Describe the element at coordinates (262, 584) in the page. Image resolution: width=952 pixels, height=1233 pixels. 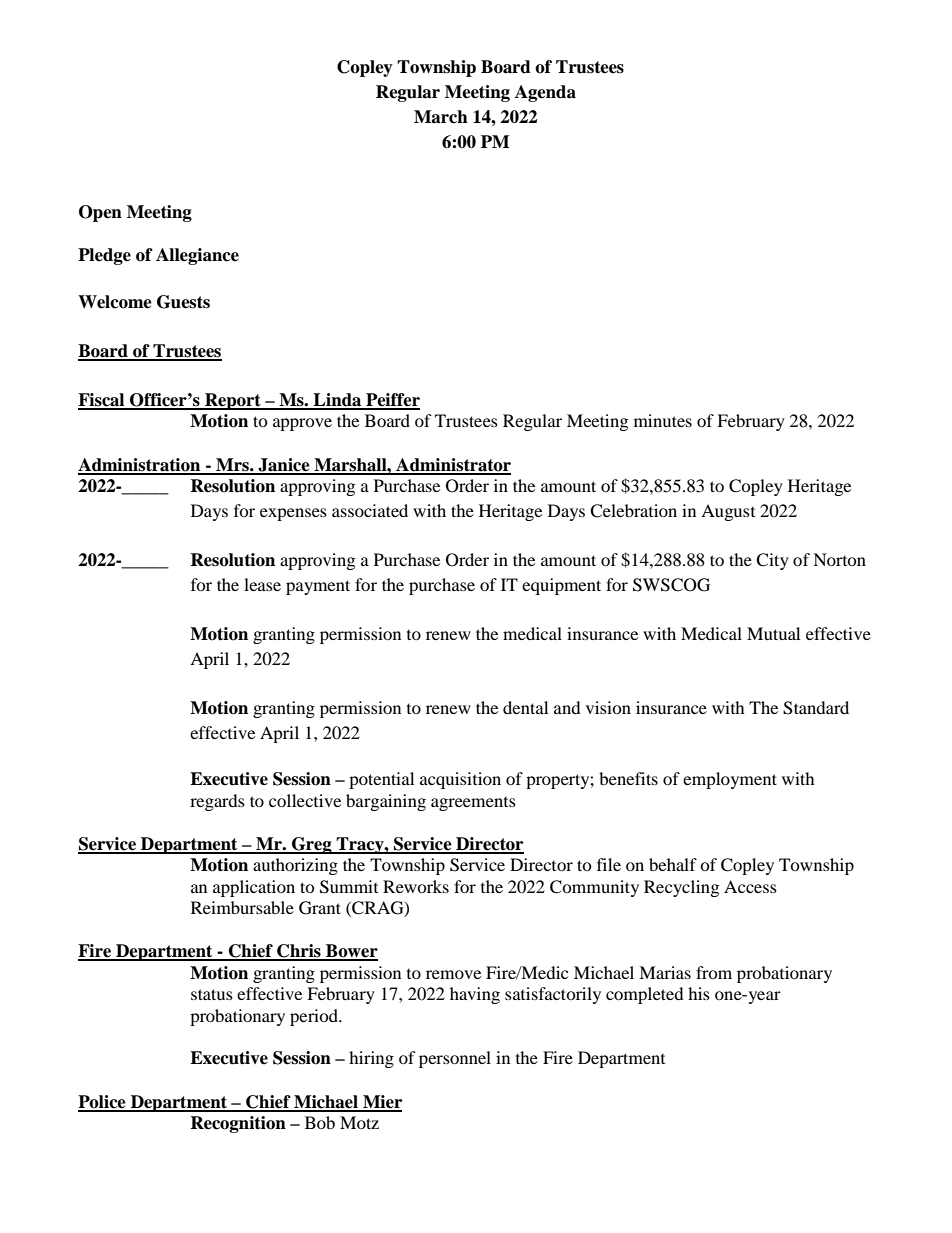
I see `lease` at that location.
